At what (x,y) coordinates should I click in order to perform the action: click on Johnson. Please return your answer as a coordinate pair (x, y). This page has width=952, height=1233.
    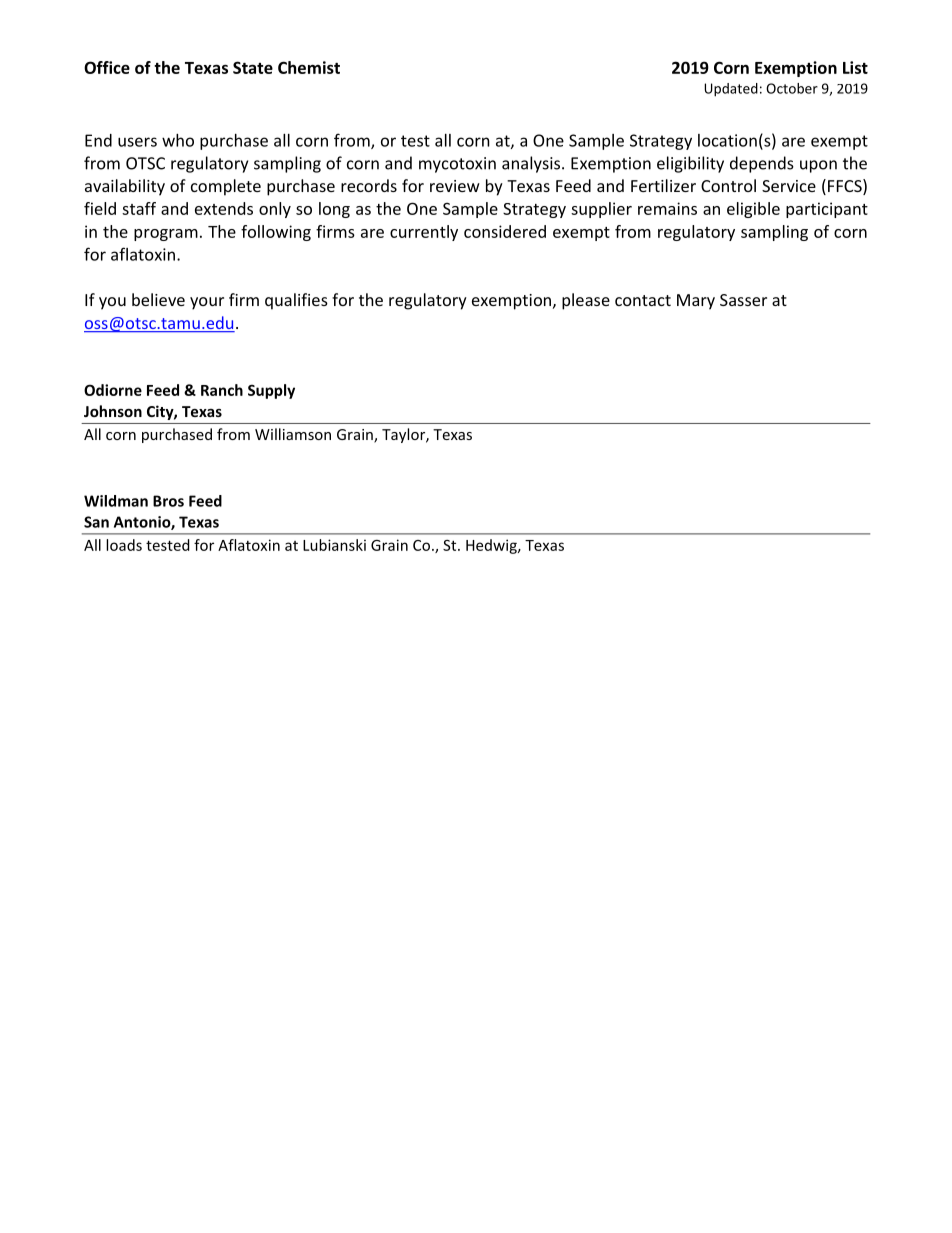
    Looking at the image, I should click on (113, 411).
